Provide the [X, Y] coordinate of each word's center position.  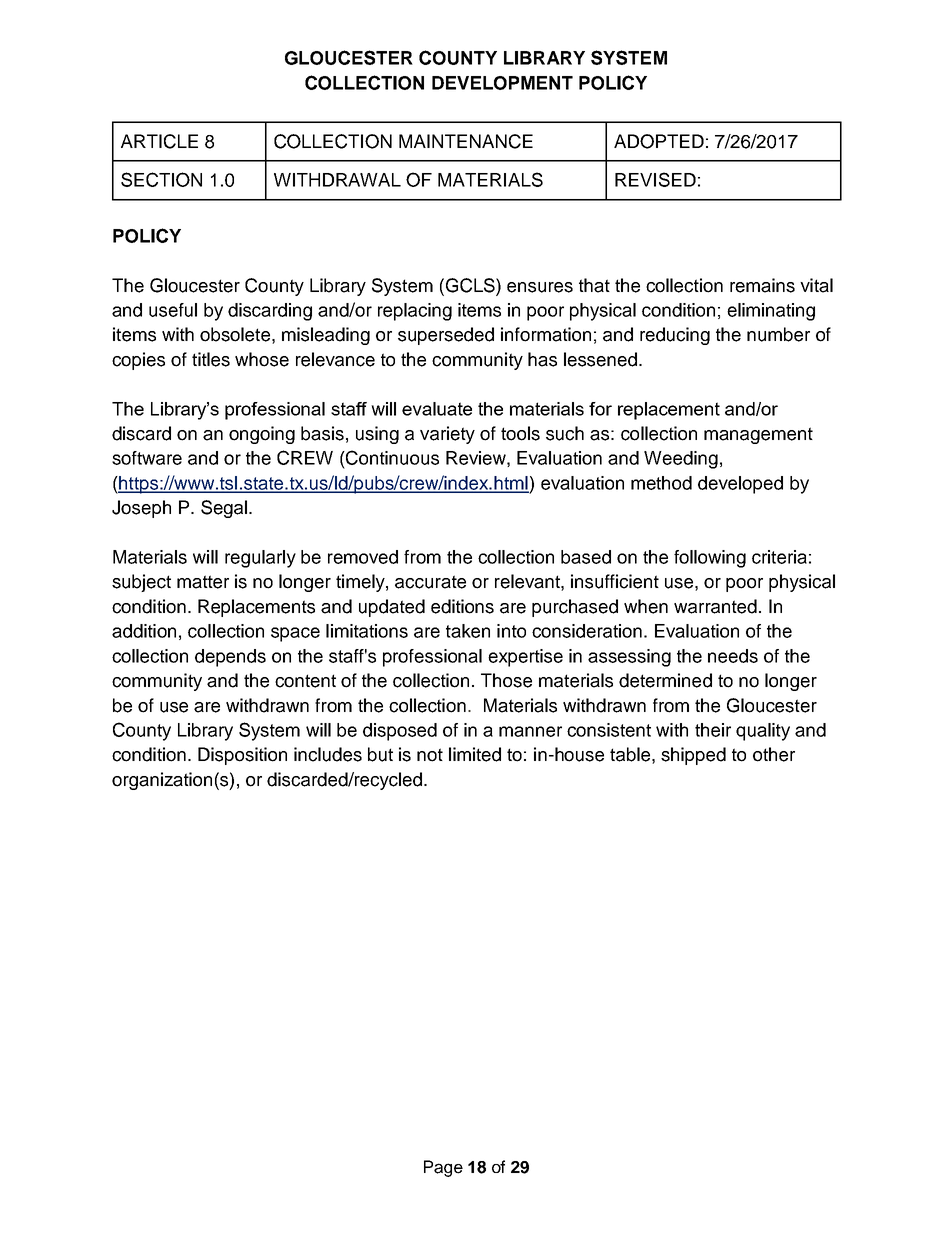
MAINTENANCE [466, 141]
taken [468, 631]
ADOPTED [659, 141]
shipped [693, 756]
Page [443, 1168]
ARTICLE [159, 141]
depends [230, 658]
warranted [715, 606]
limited [475, 754]
